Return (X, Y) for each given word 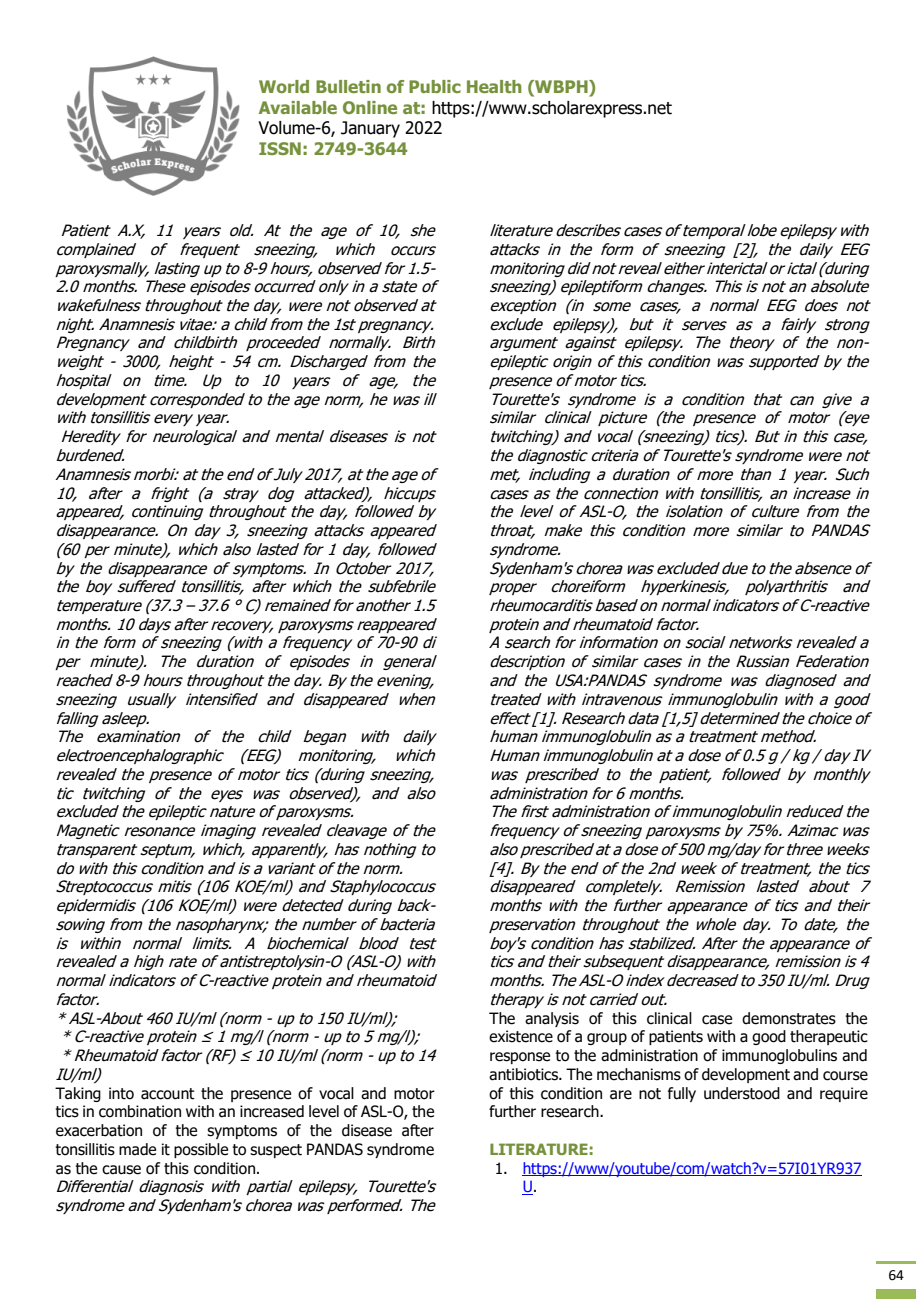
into (121, 1093)
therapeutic (829, 1037)
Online (370, 107)
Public (435, 86)
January (370, 129)
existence (521, 1036)
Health (494, 86)
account (168, 1094)
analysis (552, 1019)
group (607, 1039)
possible (201, 1150)
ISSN (280, 148)
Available (298, 107)
